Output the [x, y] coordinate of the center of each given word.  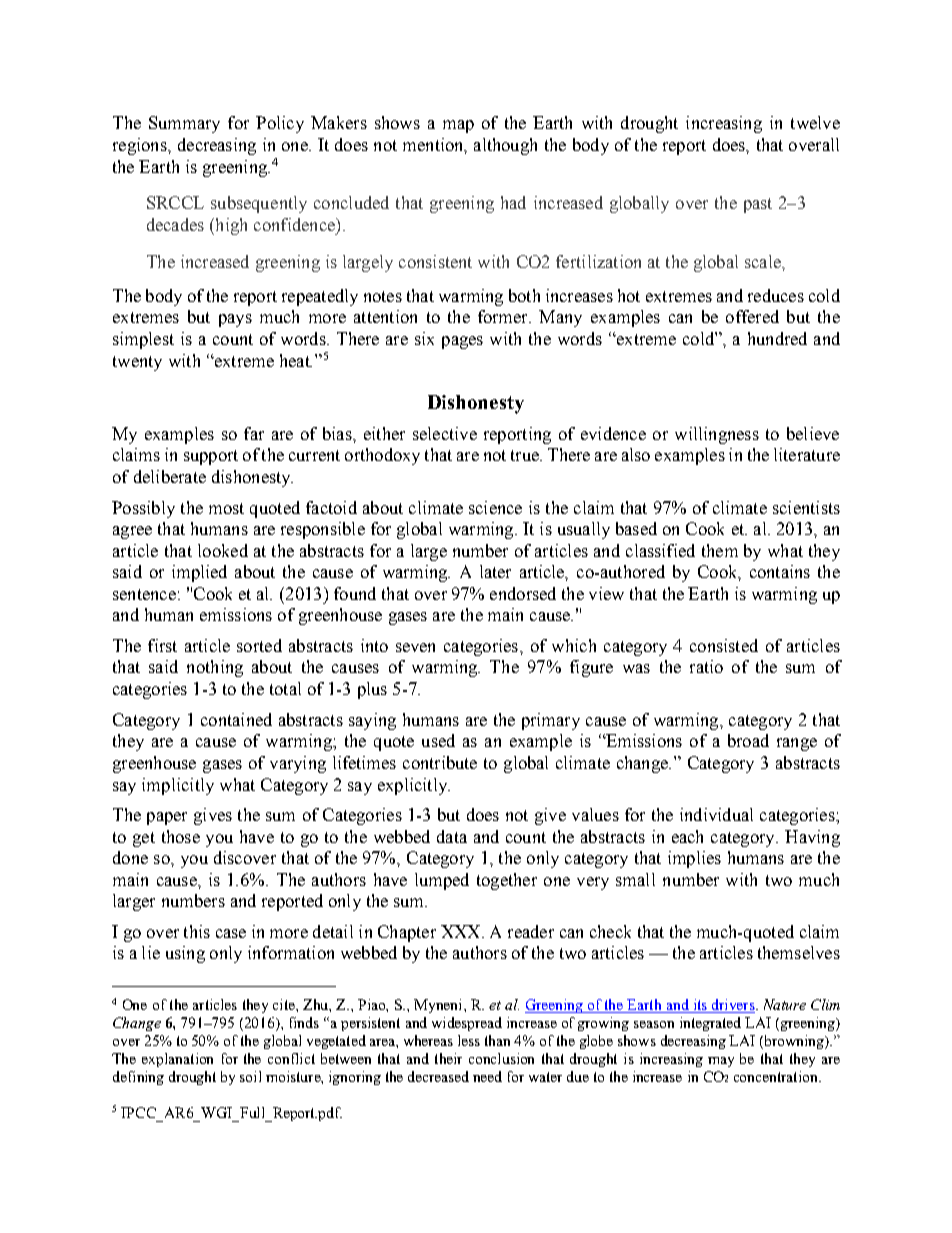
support [211, 457]
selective [445, 433]
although [505, 146]
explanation [177, 1060]
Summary [184, 124]
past [758, 205]
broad [748, 740]
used [438, 740]
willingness [717, 435]
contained [236, 719]
